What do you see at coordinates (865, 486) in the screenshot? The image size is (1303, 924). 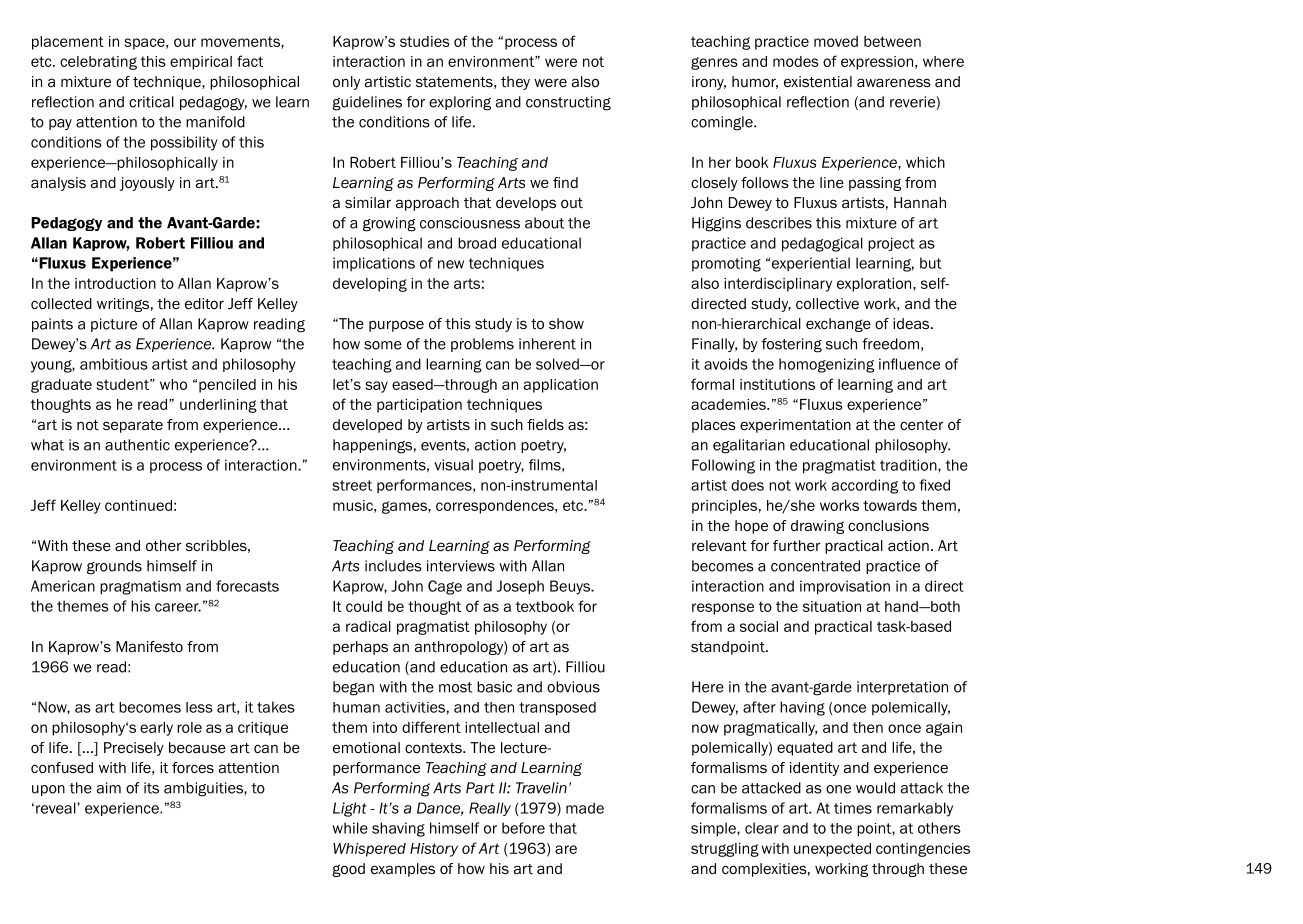 I see `according` at bounding box center [865, 486].
